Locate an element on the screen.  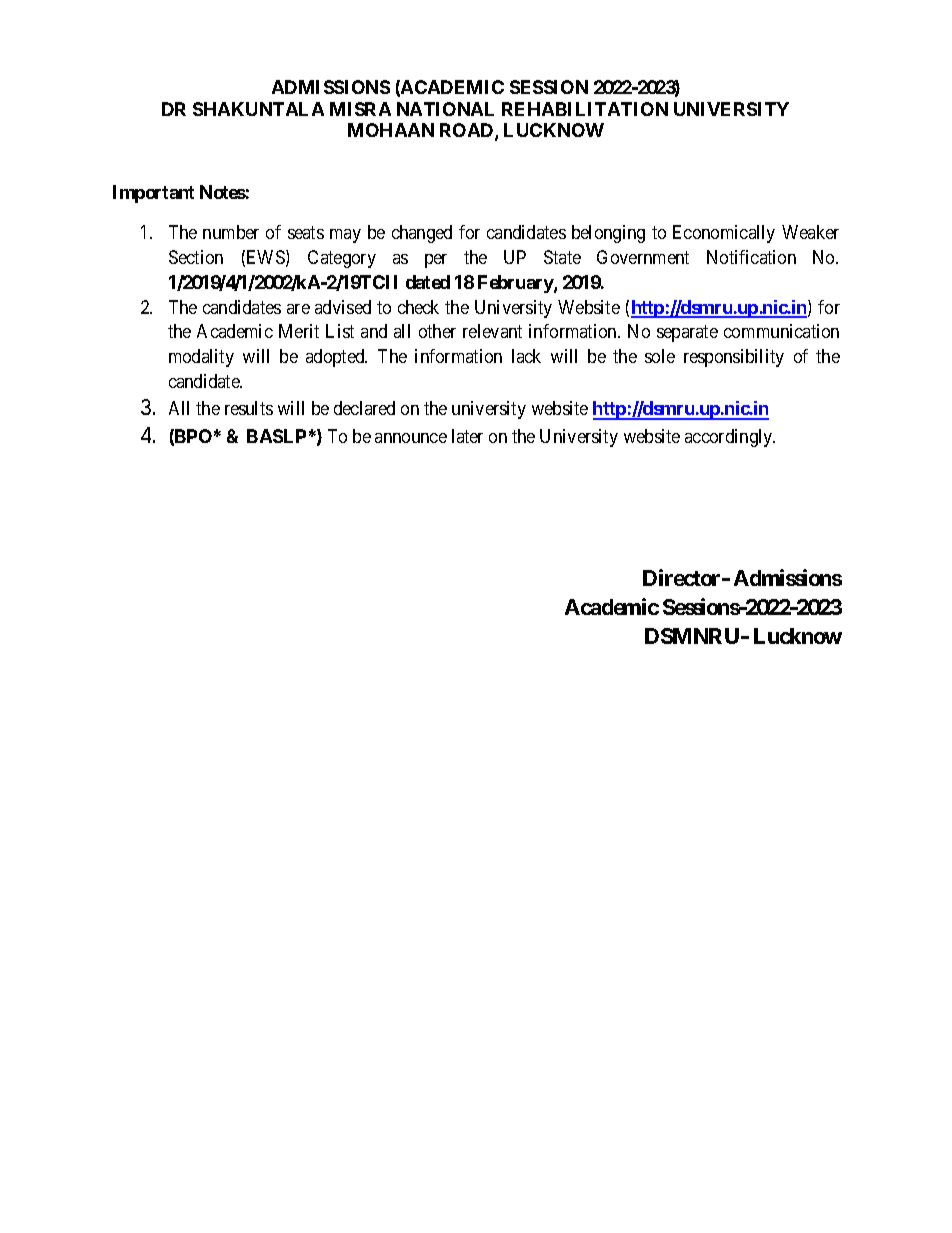
NATIONAL is located at coordinates (445, 109).
